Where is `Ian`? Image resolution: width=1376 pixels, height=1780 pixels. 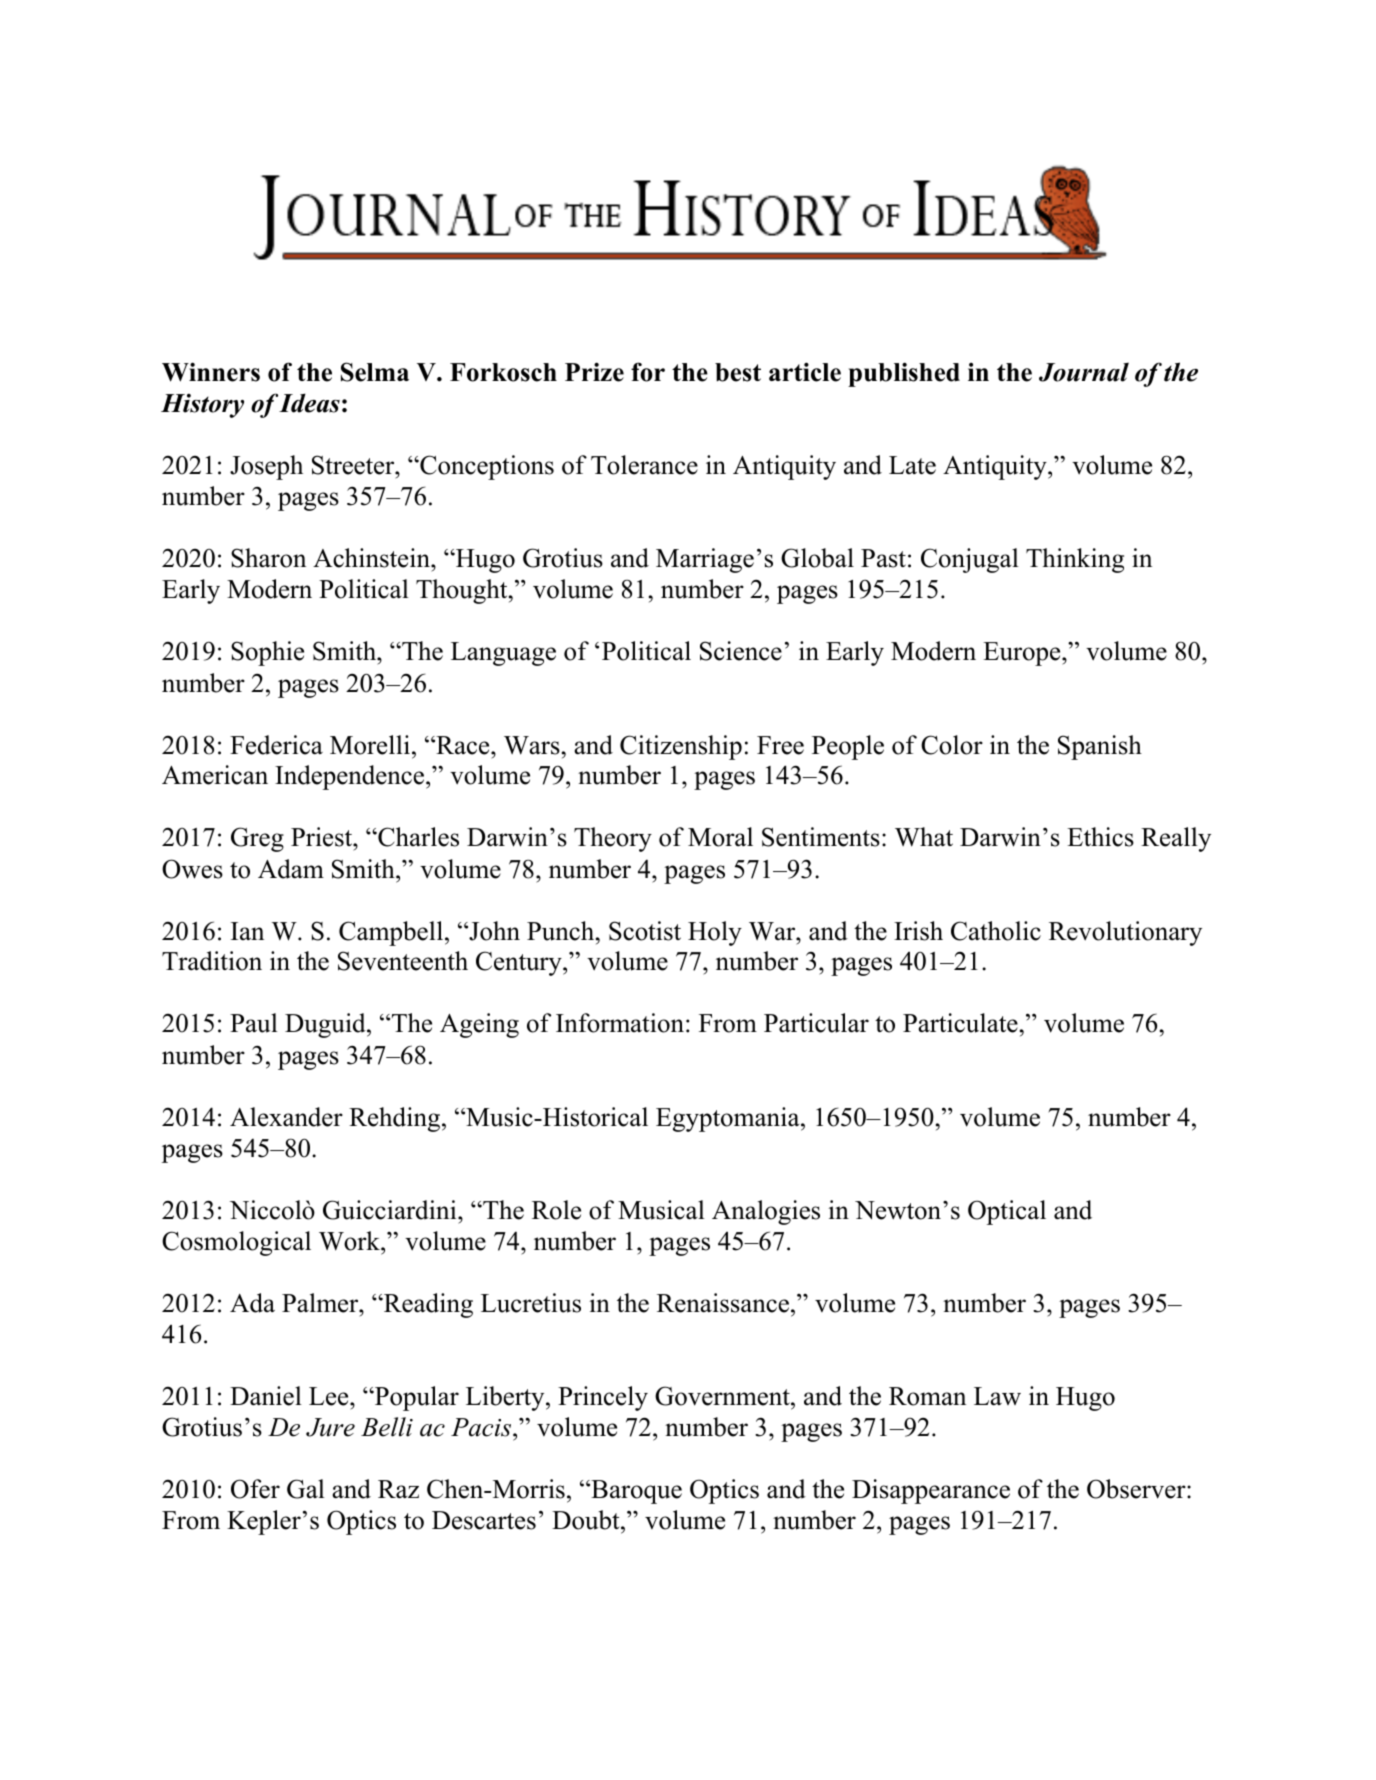 Ian is located at coordinates (247, 931).
